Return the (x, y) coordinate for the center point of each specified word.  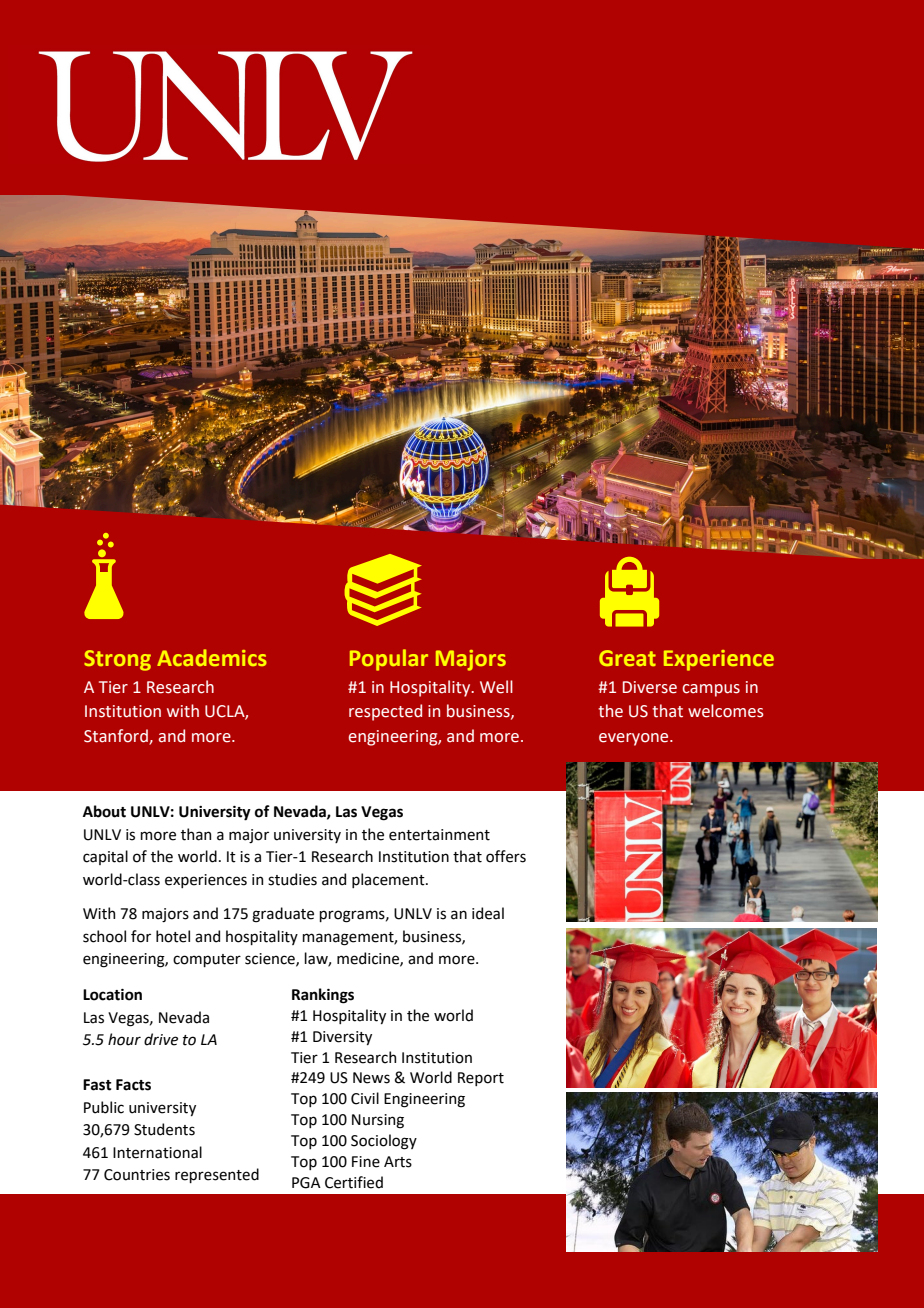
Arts (398, 1162)
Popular (389, 660)
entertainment (439, 835)
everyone (635, 739)
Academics (212, 657)
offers (506, 856)
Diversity (342, 1038)
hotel (173, 936)
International (157, 1152)
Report (481, 1079)
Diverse (650, 687)
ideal (488, 913)
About (104, 811)
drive (161, 1039)
